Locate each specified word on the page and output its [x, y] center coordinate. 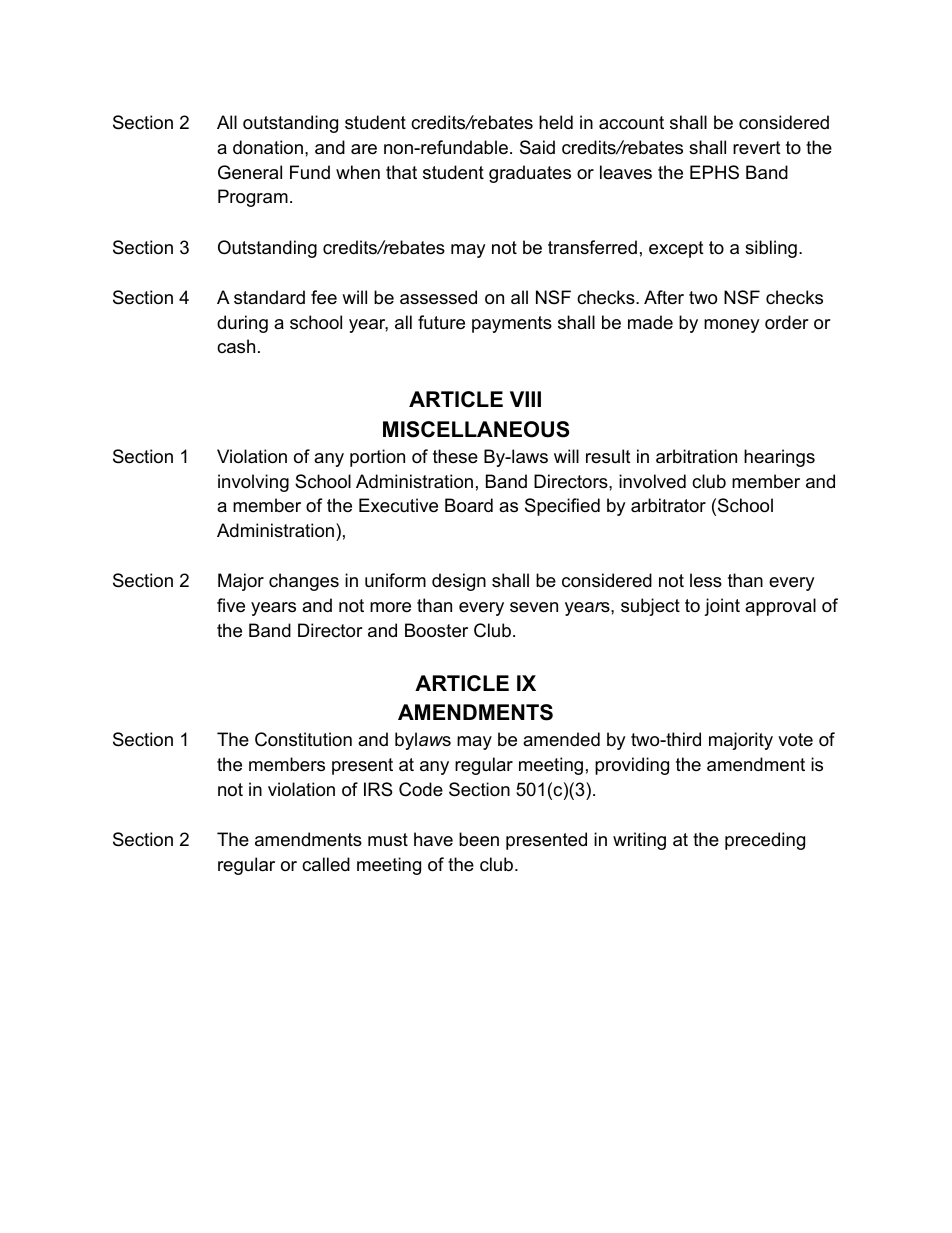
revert [757, 148]
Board [469, 505]
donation [268, 147]
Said [537, 147]
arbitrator [668, 505]
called [326, 864]
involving [253, 483]
